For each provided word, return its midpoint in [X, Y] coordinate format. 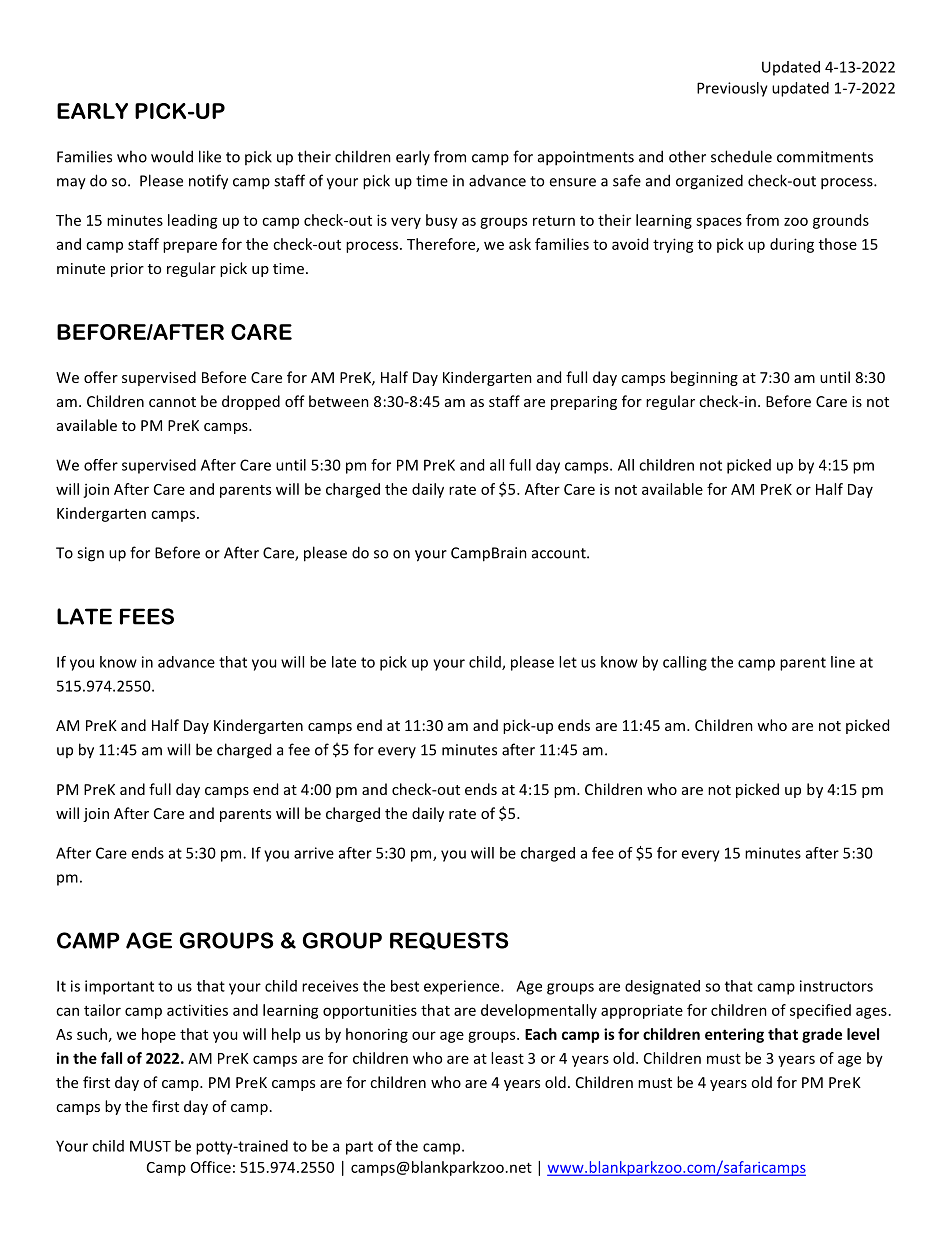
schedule [741, 156]
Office [211, 1167]
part [359, 1148]
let [568, 662]
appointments [586, 158]
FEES [147, 616]
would [172, 156]
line [843, 662]
